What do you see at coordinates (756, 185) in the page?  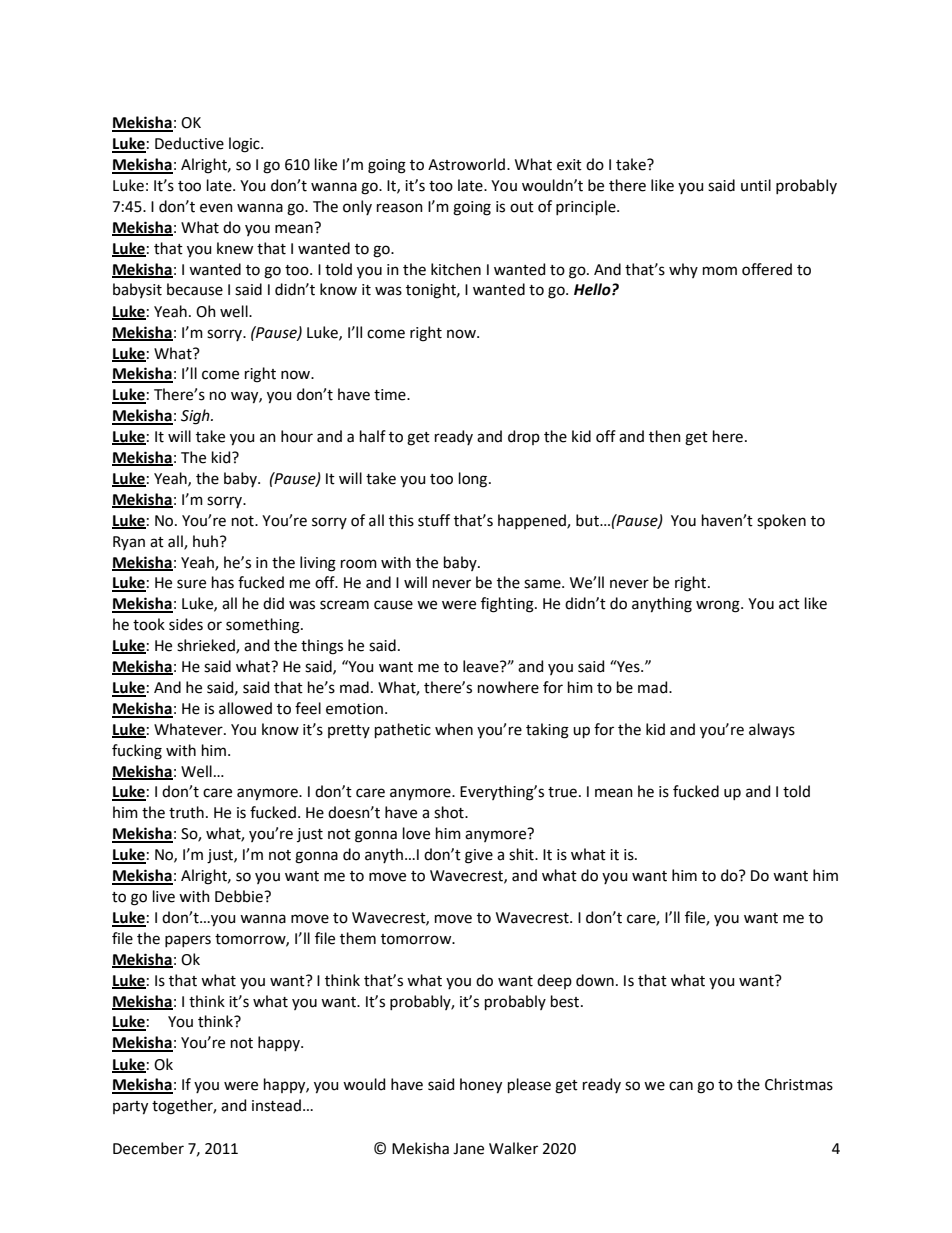 I see `until` at bounding box center [756, 185].
